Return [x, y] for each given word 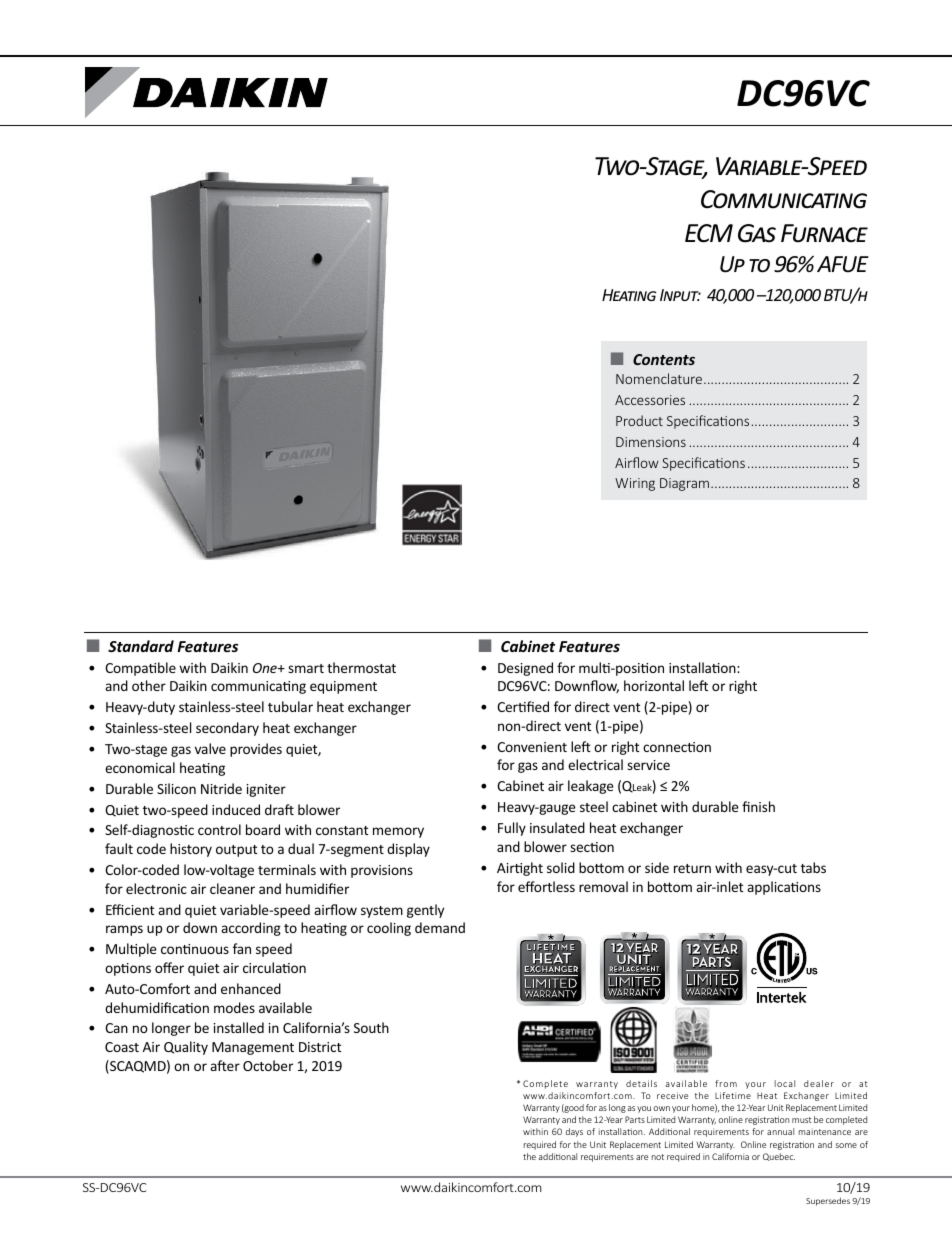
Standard [141, 646]
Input [680, 295]
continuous [195, 949]
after [225, 1065]
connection [677, 747]
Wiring [635, 484]
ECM [709, 233]
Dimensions [651, 442]
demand [440, 927]
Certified [523, 706]
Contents [664, 359]
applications [784, 888]
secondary [227, 729]
